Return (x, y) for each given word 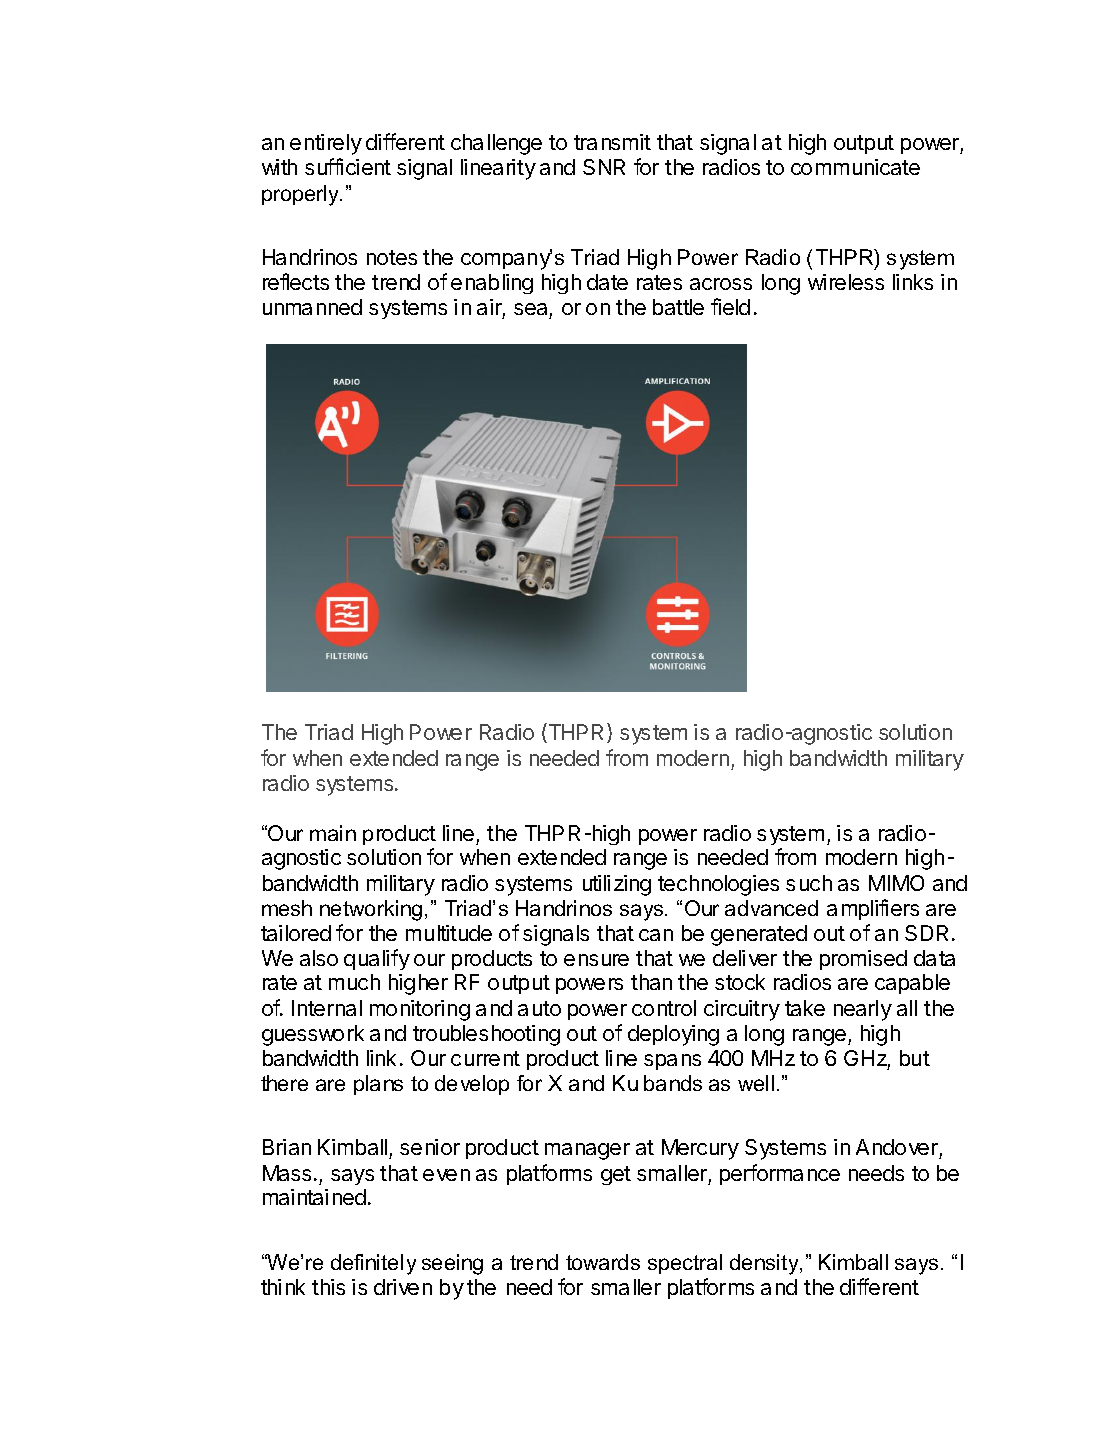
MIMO (896, 883)
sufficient (348, 166)
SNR (604, 167)
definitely (373, 1264)
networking (371, 910)
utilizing (617, 885)
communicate (855, 167)
